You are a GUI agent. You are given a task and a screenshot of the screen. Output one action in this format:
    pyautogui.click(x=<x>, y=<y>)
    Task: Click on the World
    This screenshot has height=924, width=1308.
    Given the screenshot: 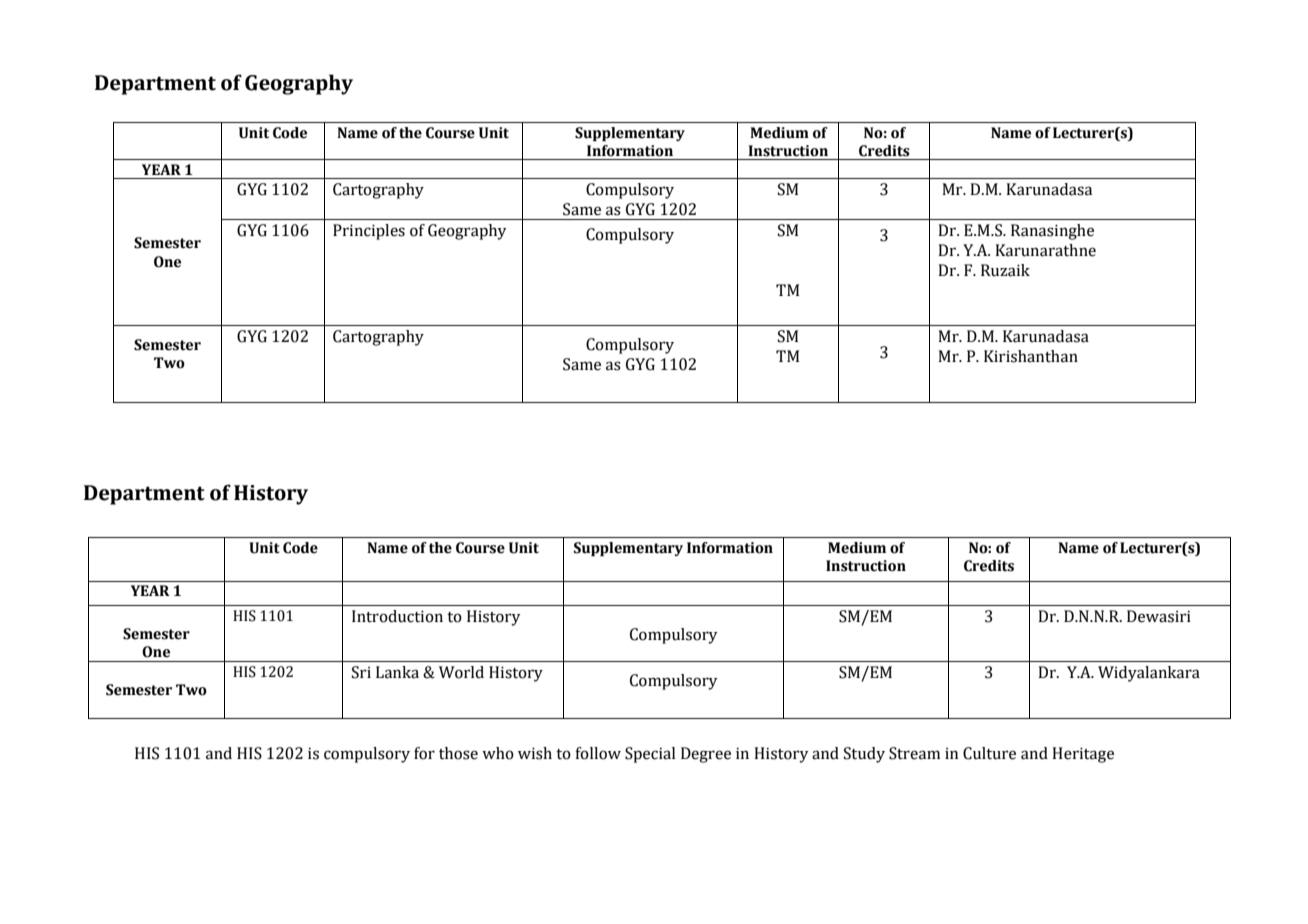 What is the action you would take?
    pyautogui.click(x=461, y=672)
